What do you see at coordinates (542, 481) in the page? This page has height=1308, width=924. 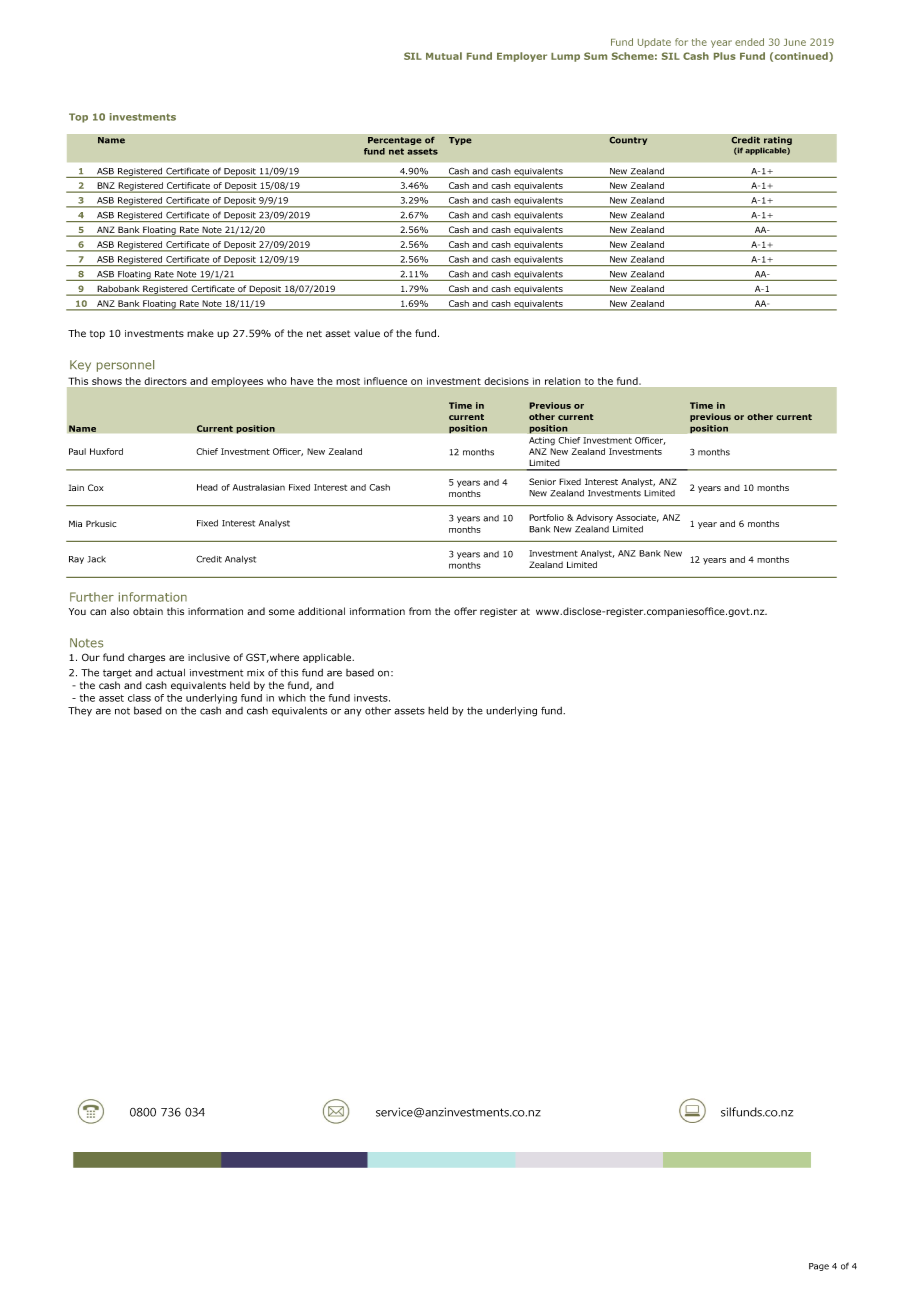 I see `Senior` at bounding box center [542, 481].
